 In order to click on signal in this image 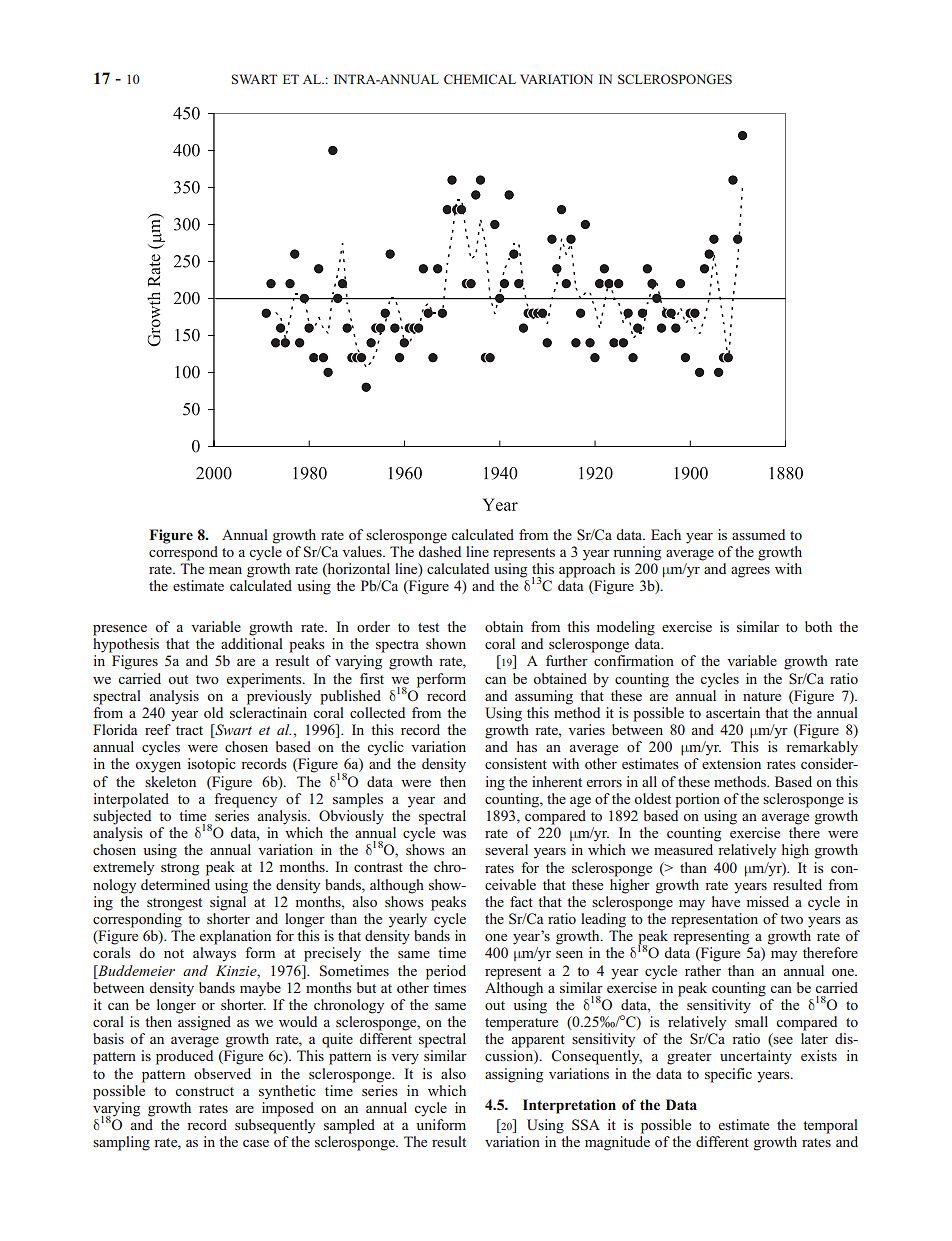, I will do `click(228, 903)`.
